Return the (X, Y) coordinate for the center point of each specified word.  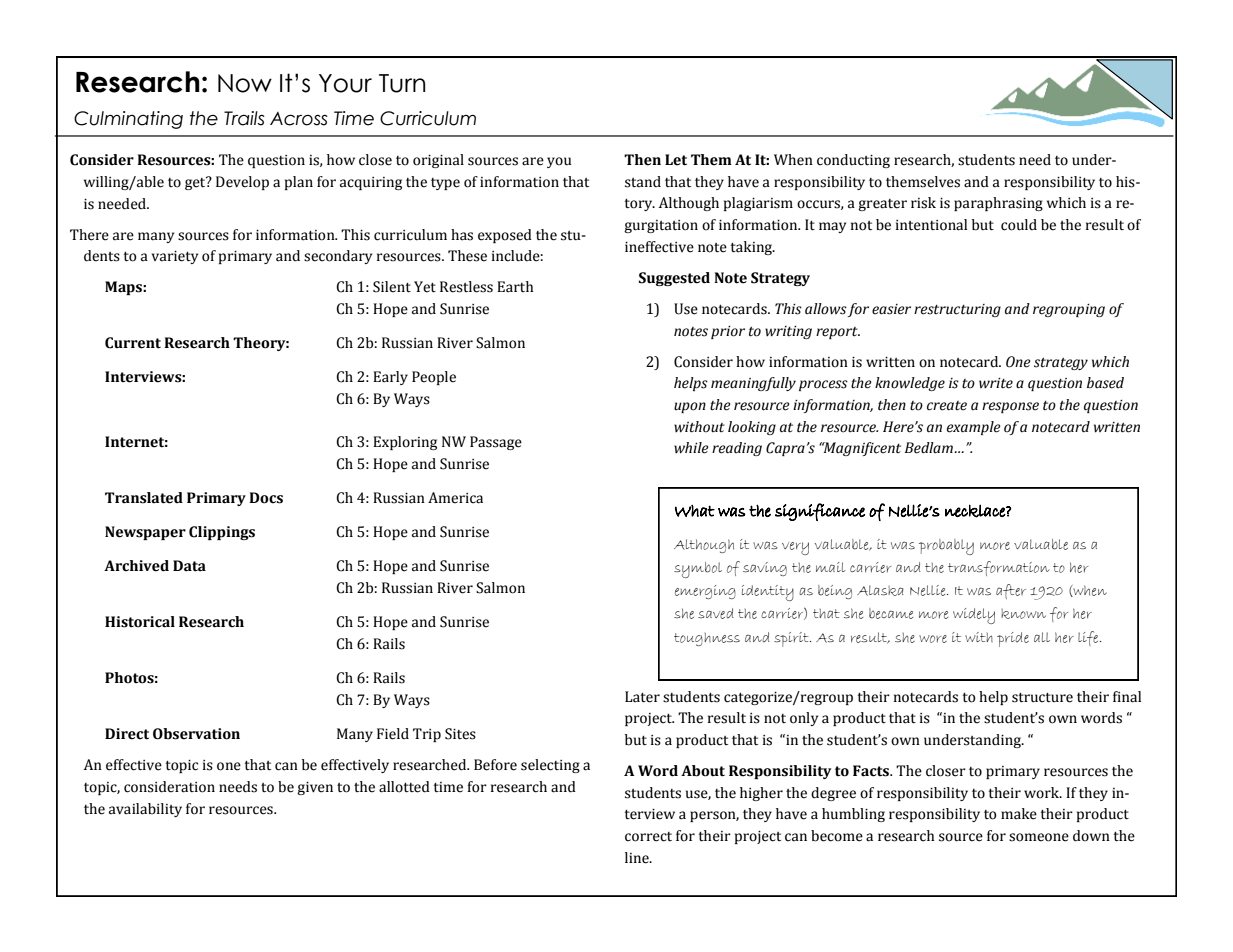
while (691, 448)
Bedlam (930, 448)
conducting (853, 161)
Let (676, 160)
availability (145, 810)
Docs (266, 498)
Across (299, 119)
